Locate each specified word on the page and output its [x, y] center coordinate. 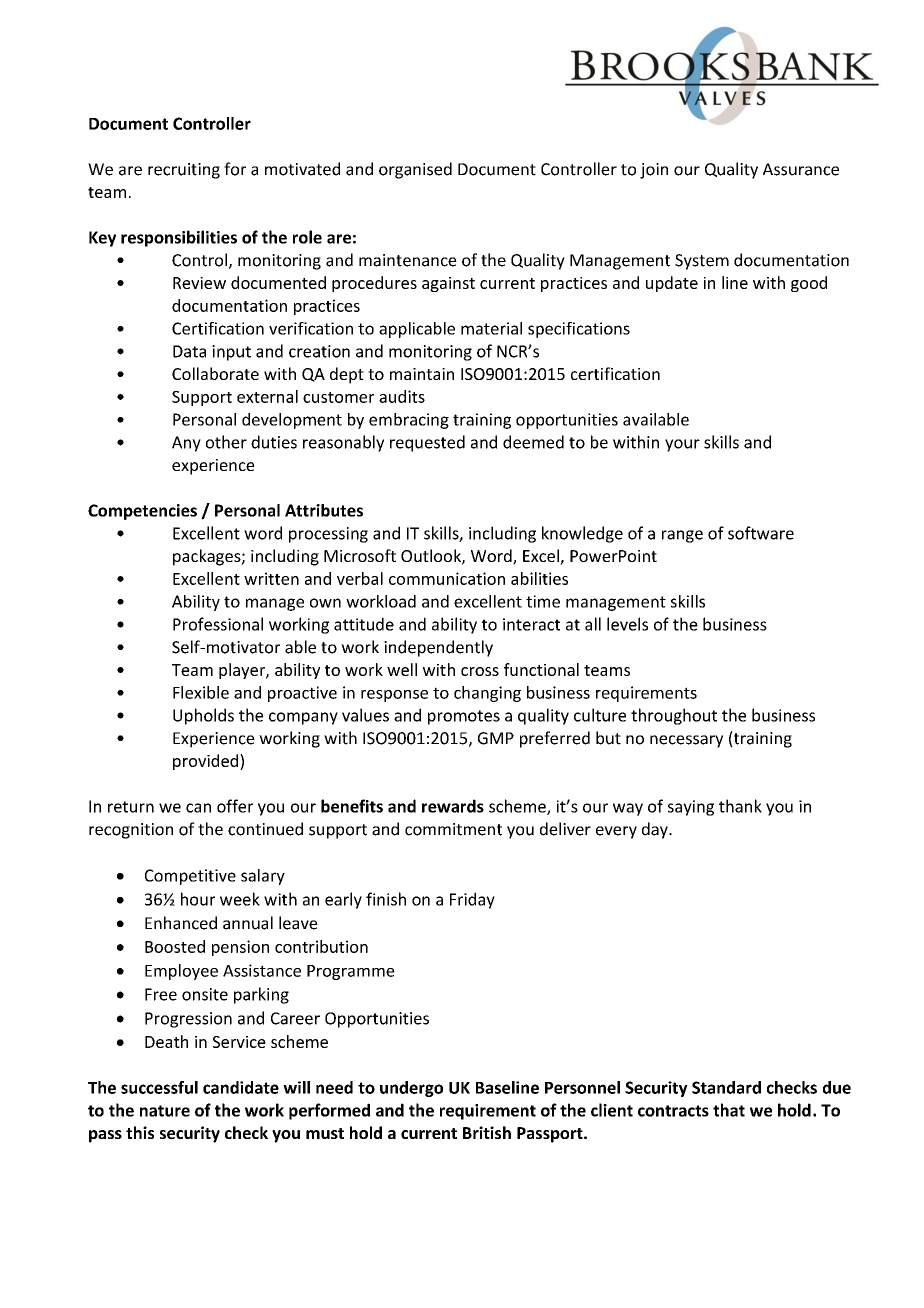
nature [165, 1111]
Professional [218, 624]
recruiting [184, 171]
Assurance [801, 169]
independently [438, 648]
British [487, 1132]
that [729, 1110]
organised [415, 170]
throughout [674, 716]
